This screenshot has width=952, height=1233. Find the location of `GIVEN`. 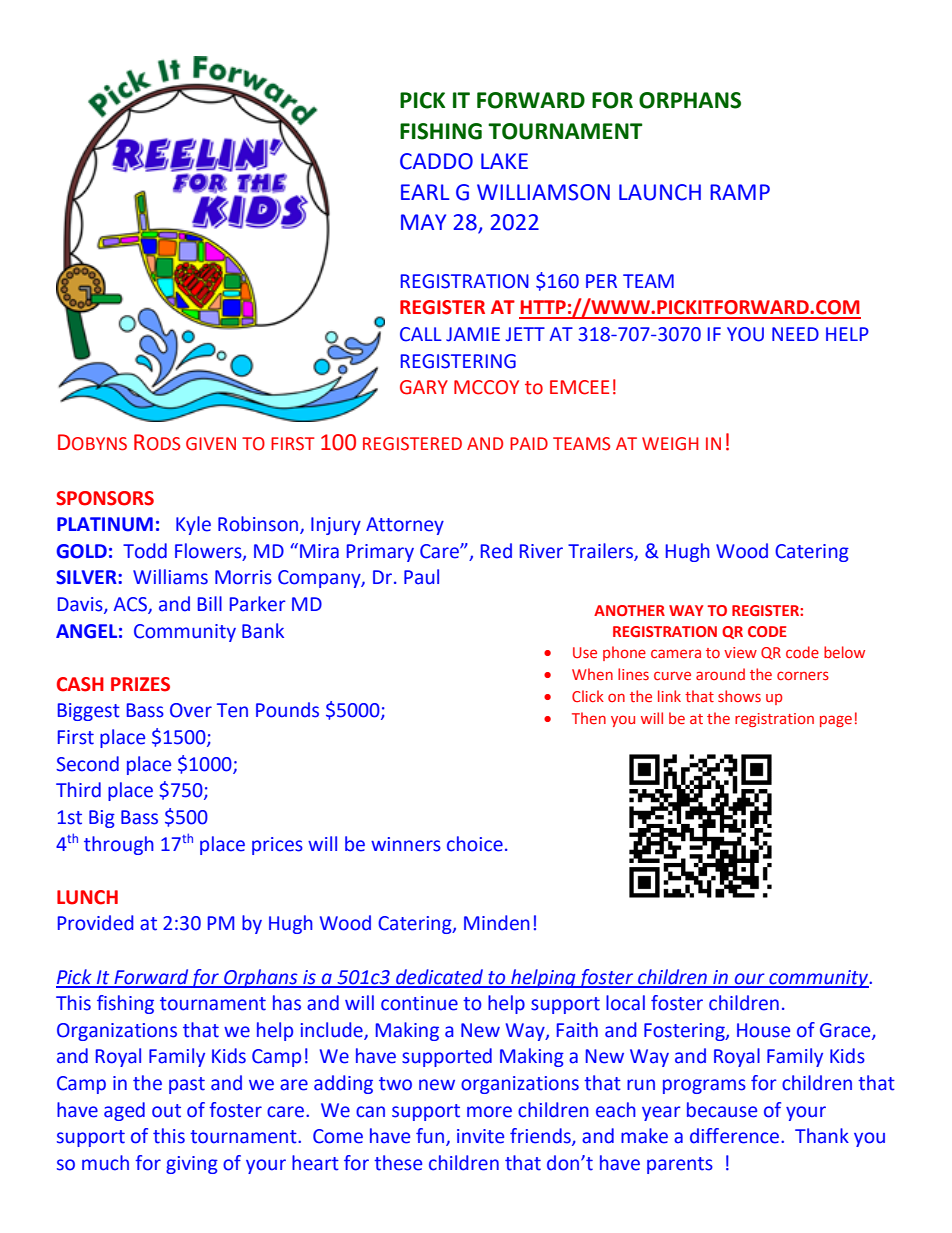

GIVEN is located at coordinates (211, 444).
